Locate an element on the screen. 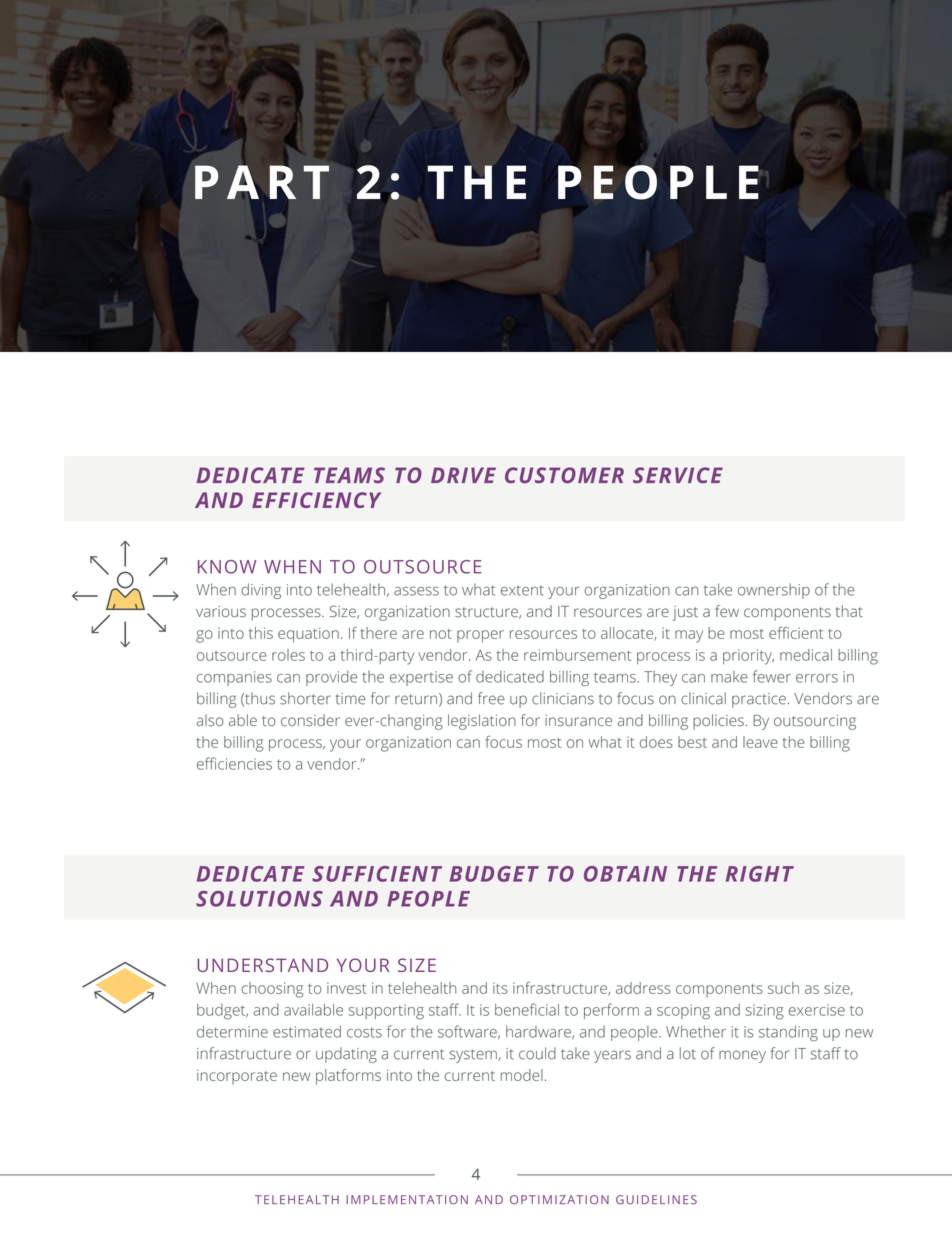  fewer is located at coordinates (772, 676).
